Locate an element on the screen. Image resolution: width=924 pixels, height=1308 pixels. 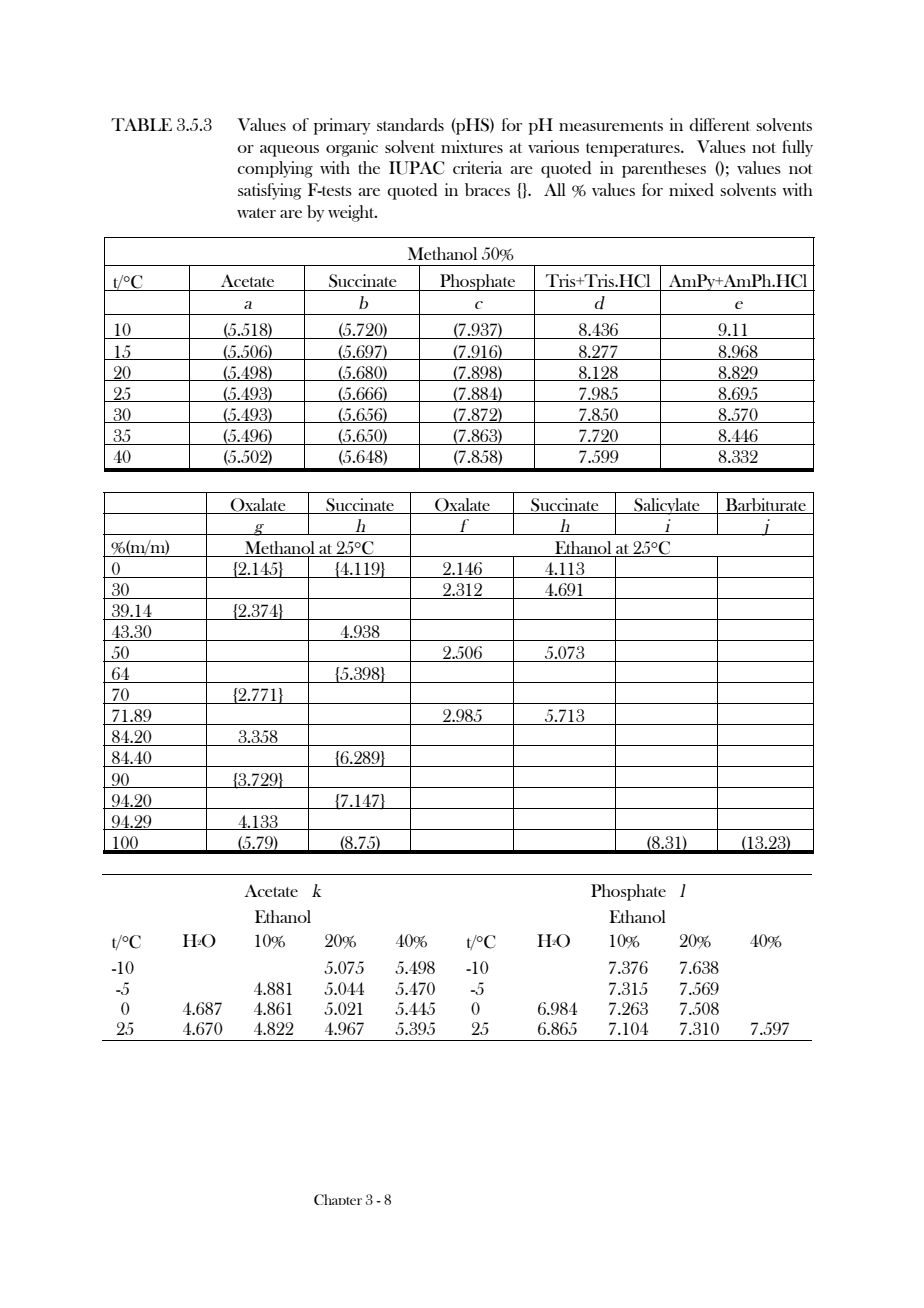
weight is located at coordinates (352, 213).
